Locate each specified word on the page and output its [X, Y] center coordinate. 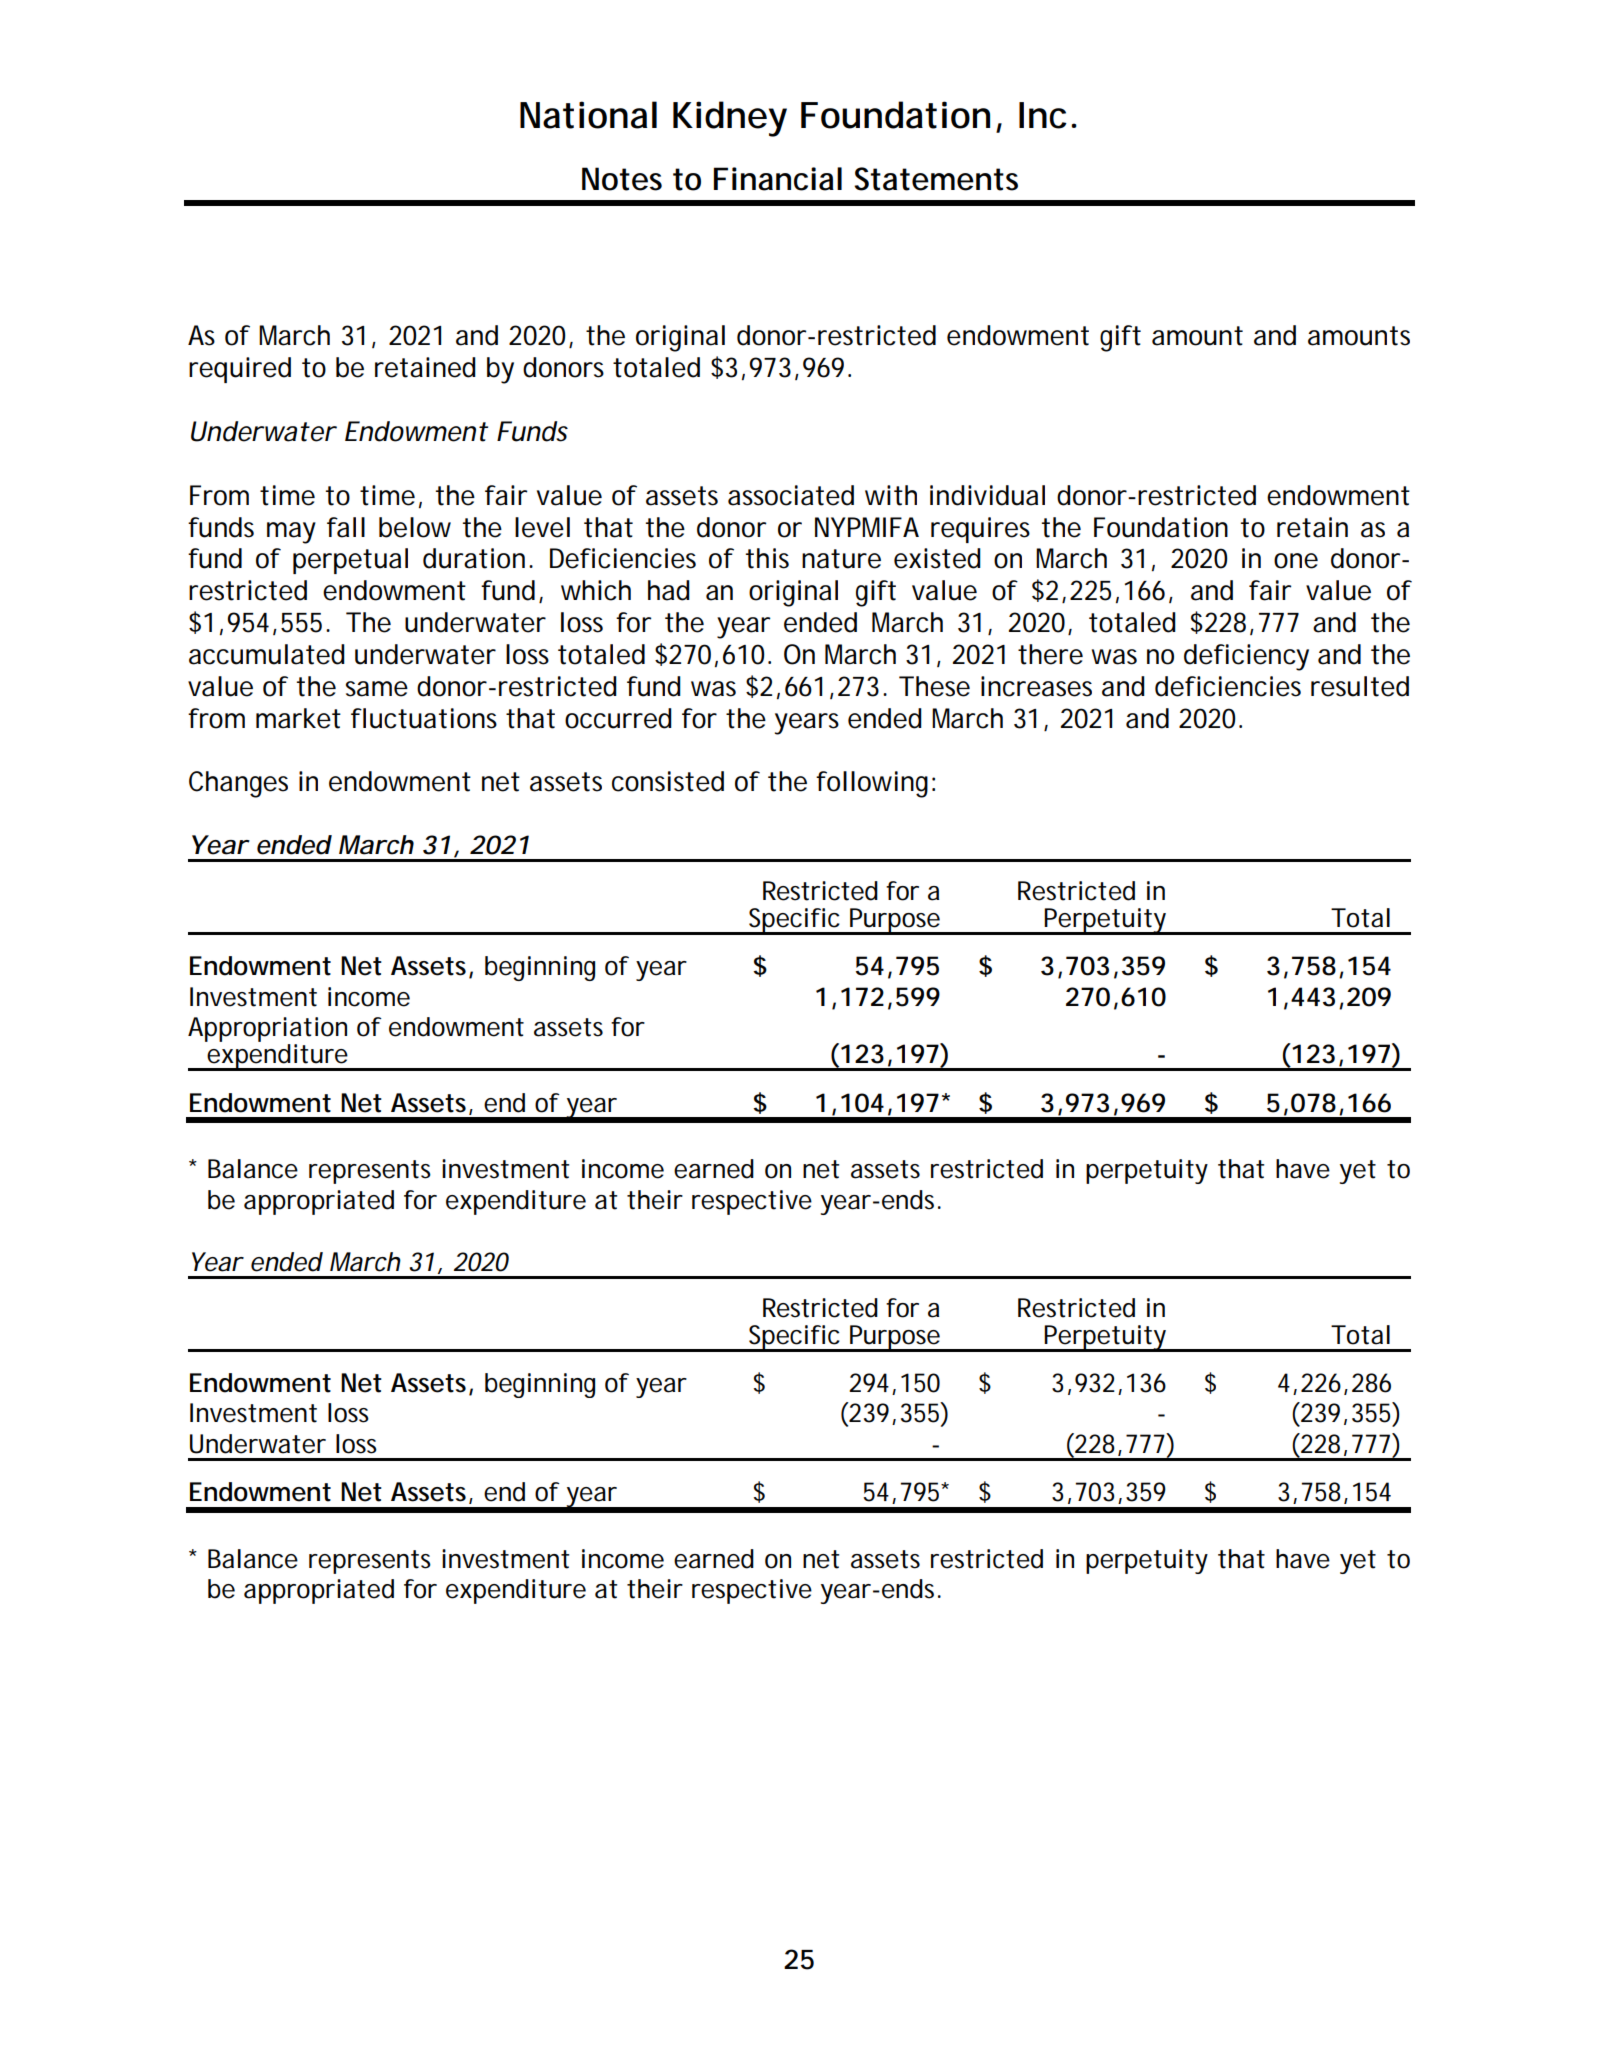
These [934, 686]
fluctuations [424, 718]
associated [791, 495]
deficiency [1246, 657]
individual [987, 495]
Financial [778, 179]
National [588, 115]
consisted [668, 781]
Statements [936, 179]
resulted [1360, 686]
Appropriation [267, 1031]
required [240, 370]
